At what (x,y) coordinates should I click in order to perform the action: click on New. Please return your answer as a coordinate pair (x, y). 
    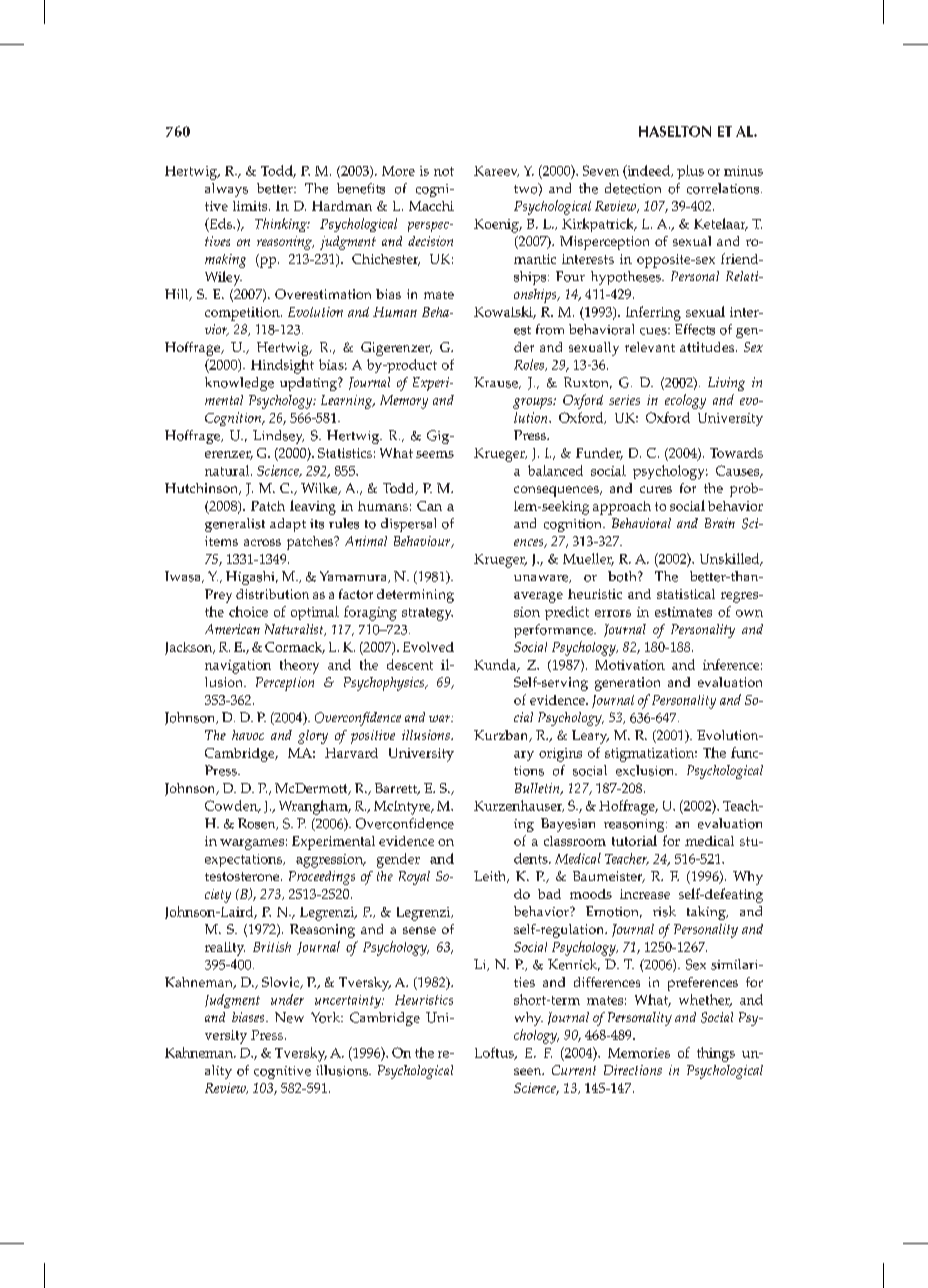
    Looking at the image, I should click on (289, 1017).
